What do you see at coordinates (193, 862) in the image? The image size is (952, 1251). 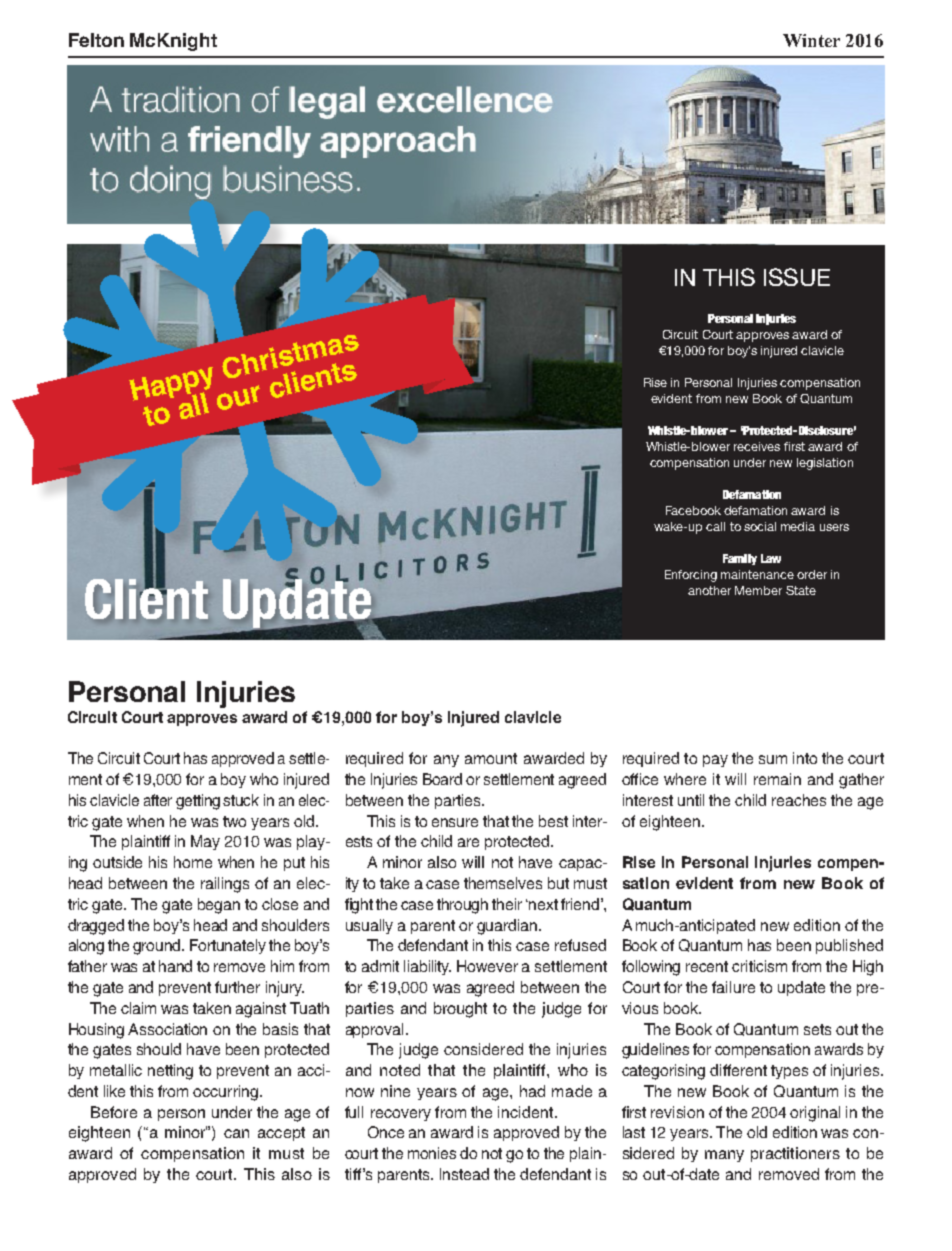 I see `home` at bounding box center [193, 862].
